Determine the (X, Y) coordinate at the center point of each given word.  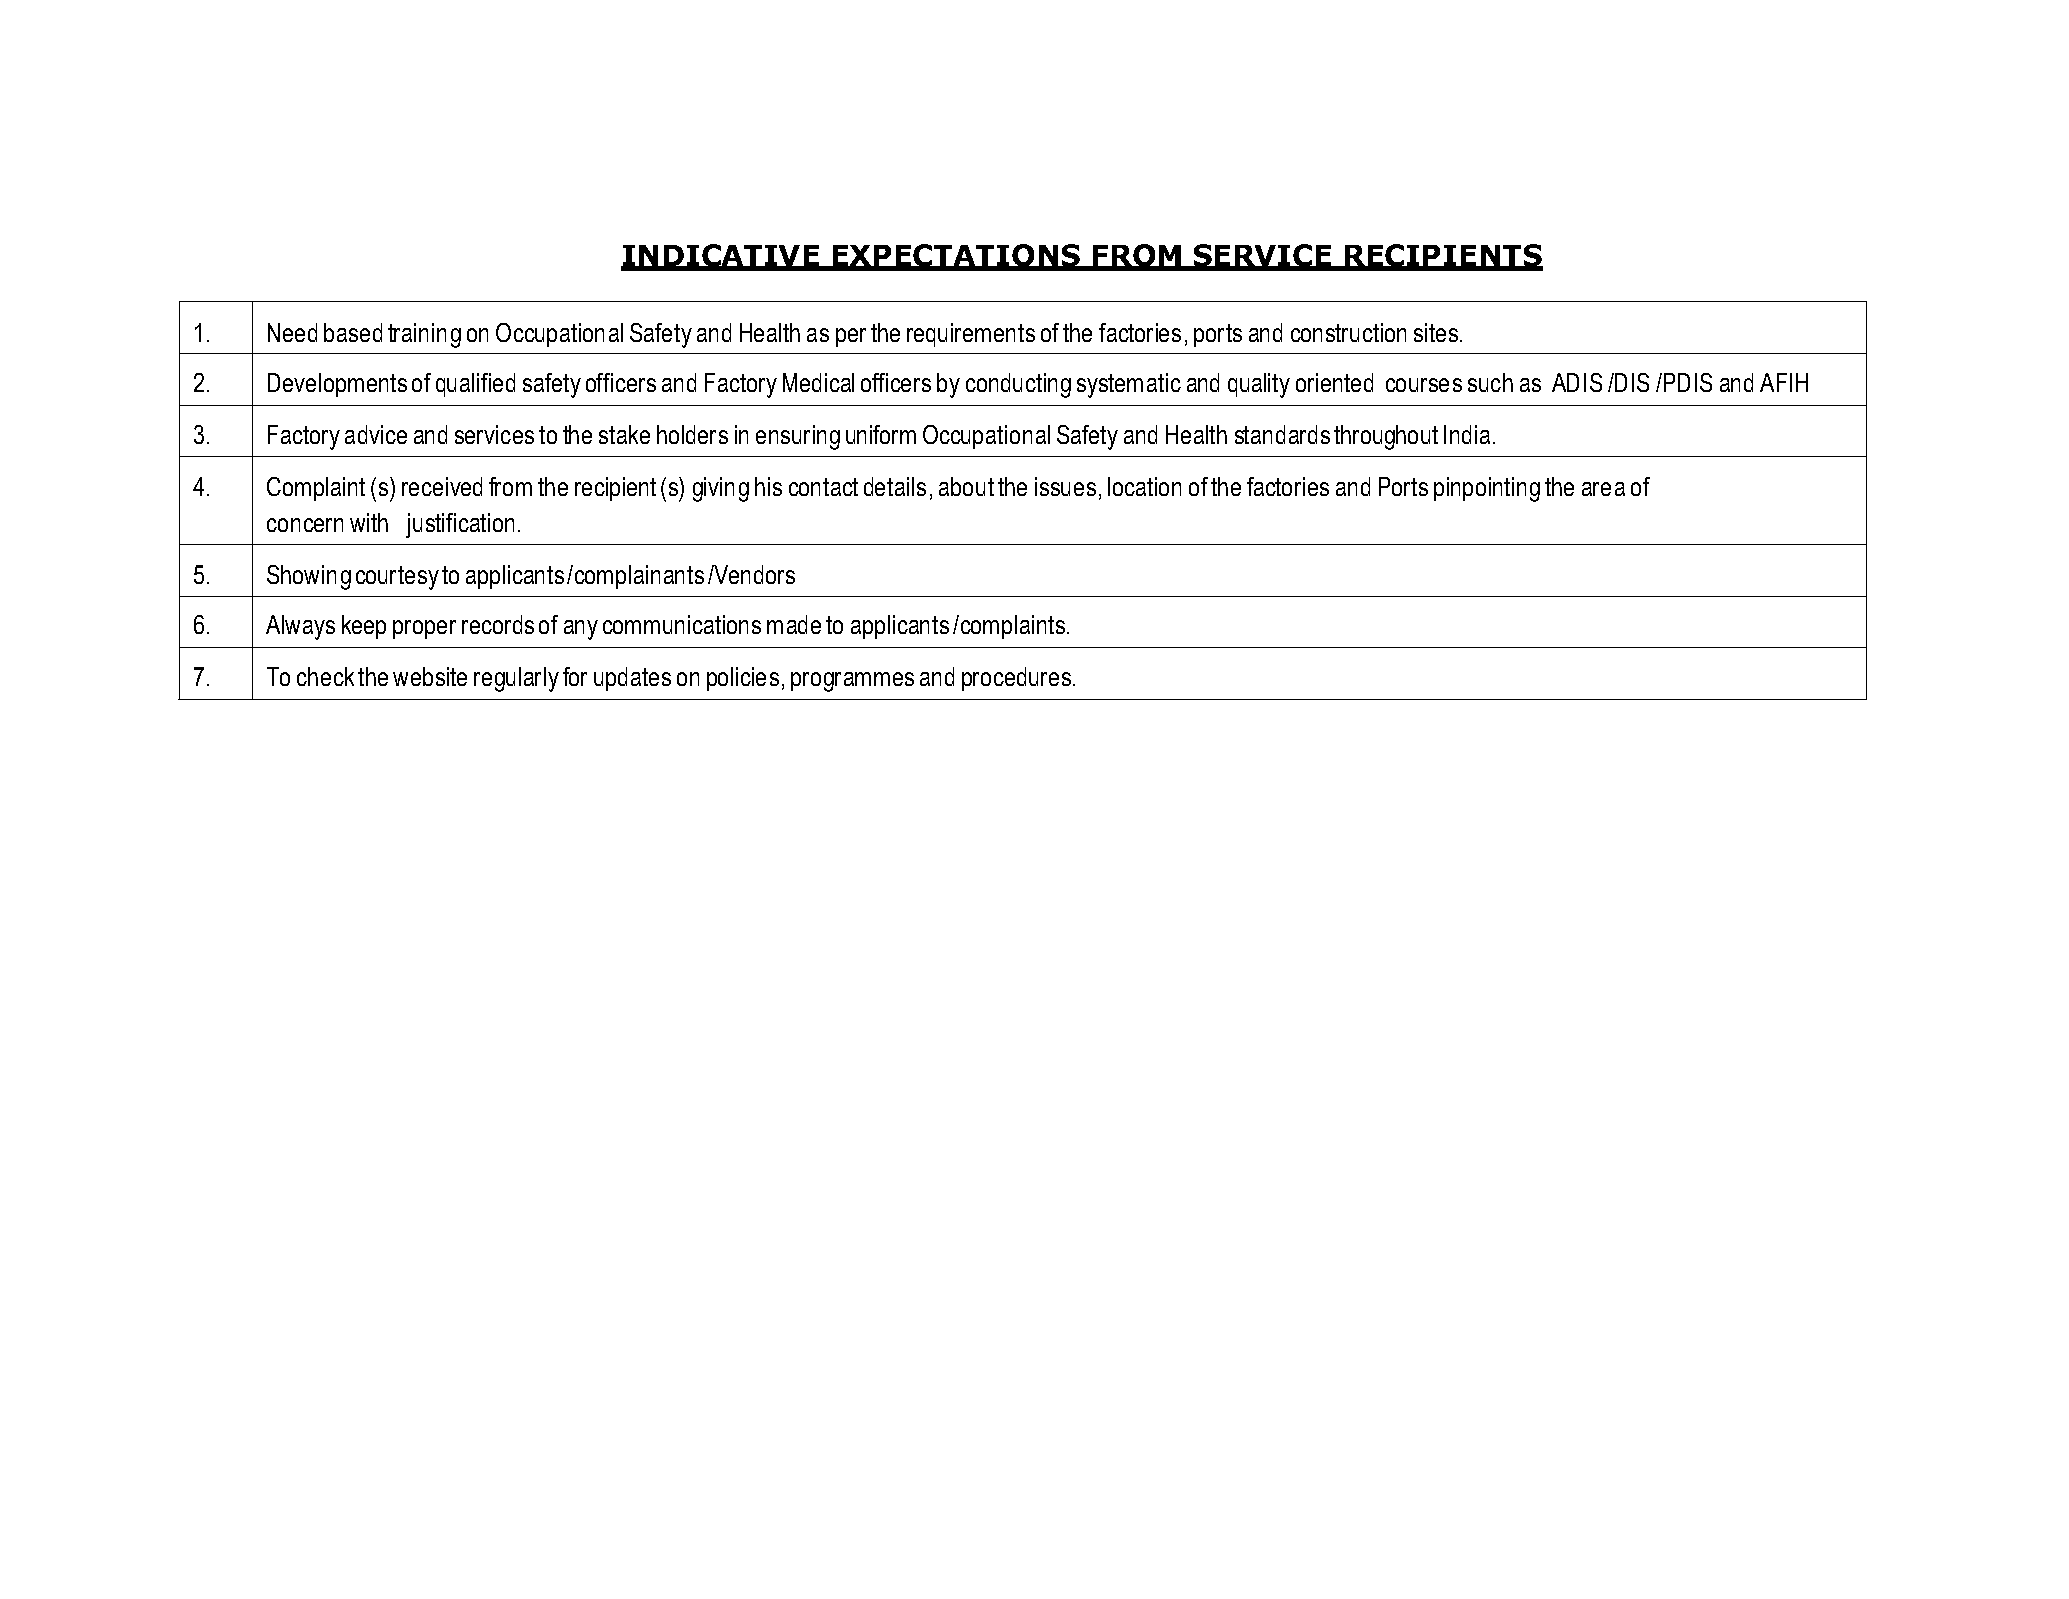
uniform (881, 434)
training (424, 335)
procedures (1016, 679)
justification (460, 525)
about (966, 486)
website (430, 676)
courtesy (397, 578)
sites (1436, 332)
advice (376, 434)
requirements (971, 335)
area (1603, 489)
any (581, 630)
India (1467, 434)
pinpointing (1487, 489)
